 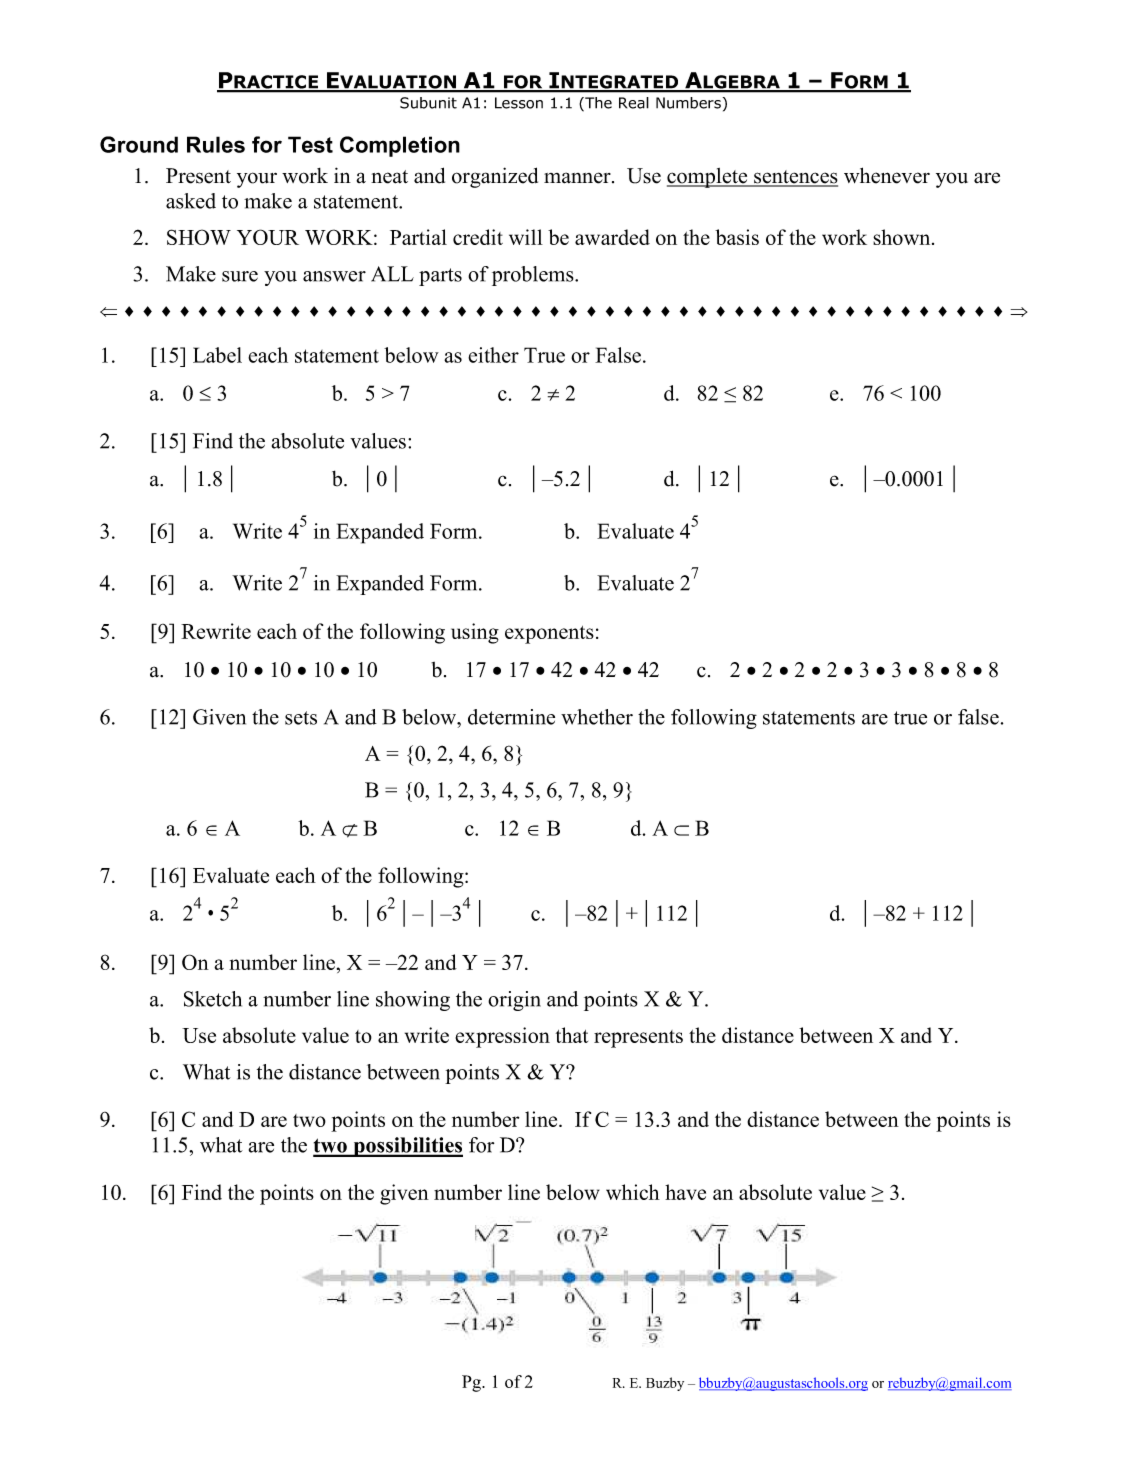 I want to click on Lesson, so click(x=519, y=103).
